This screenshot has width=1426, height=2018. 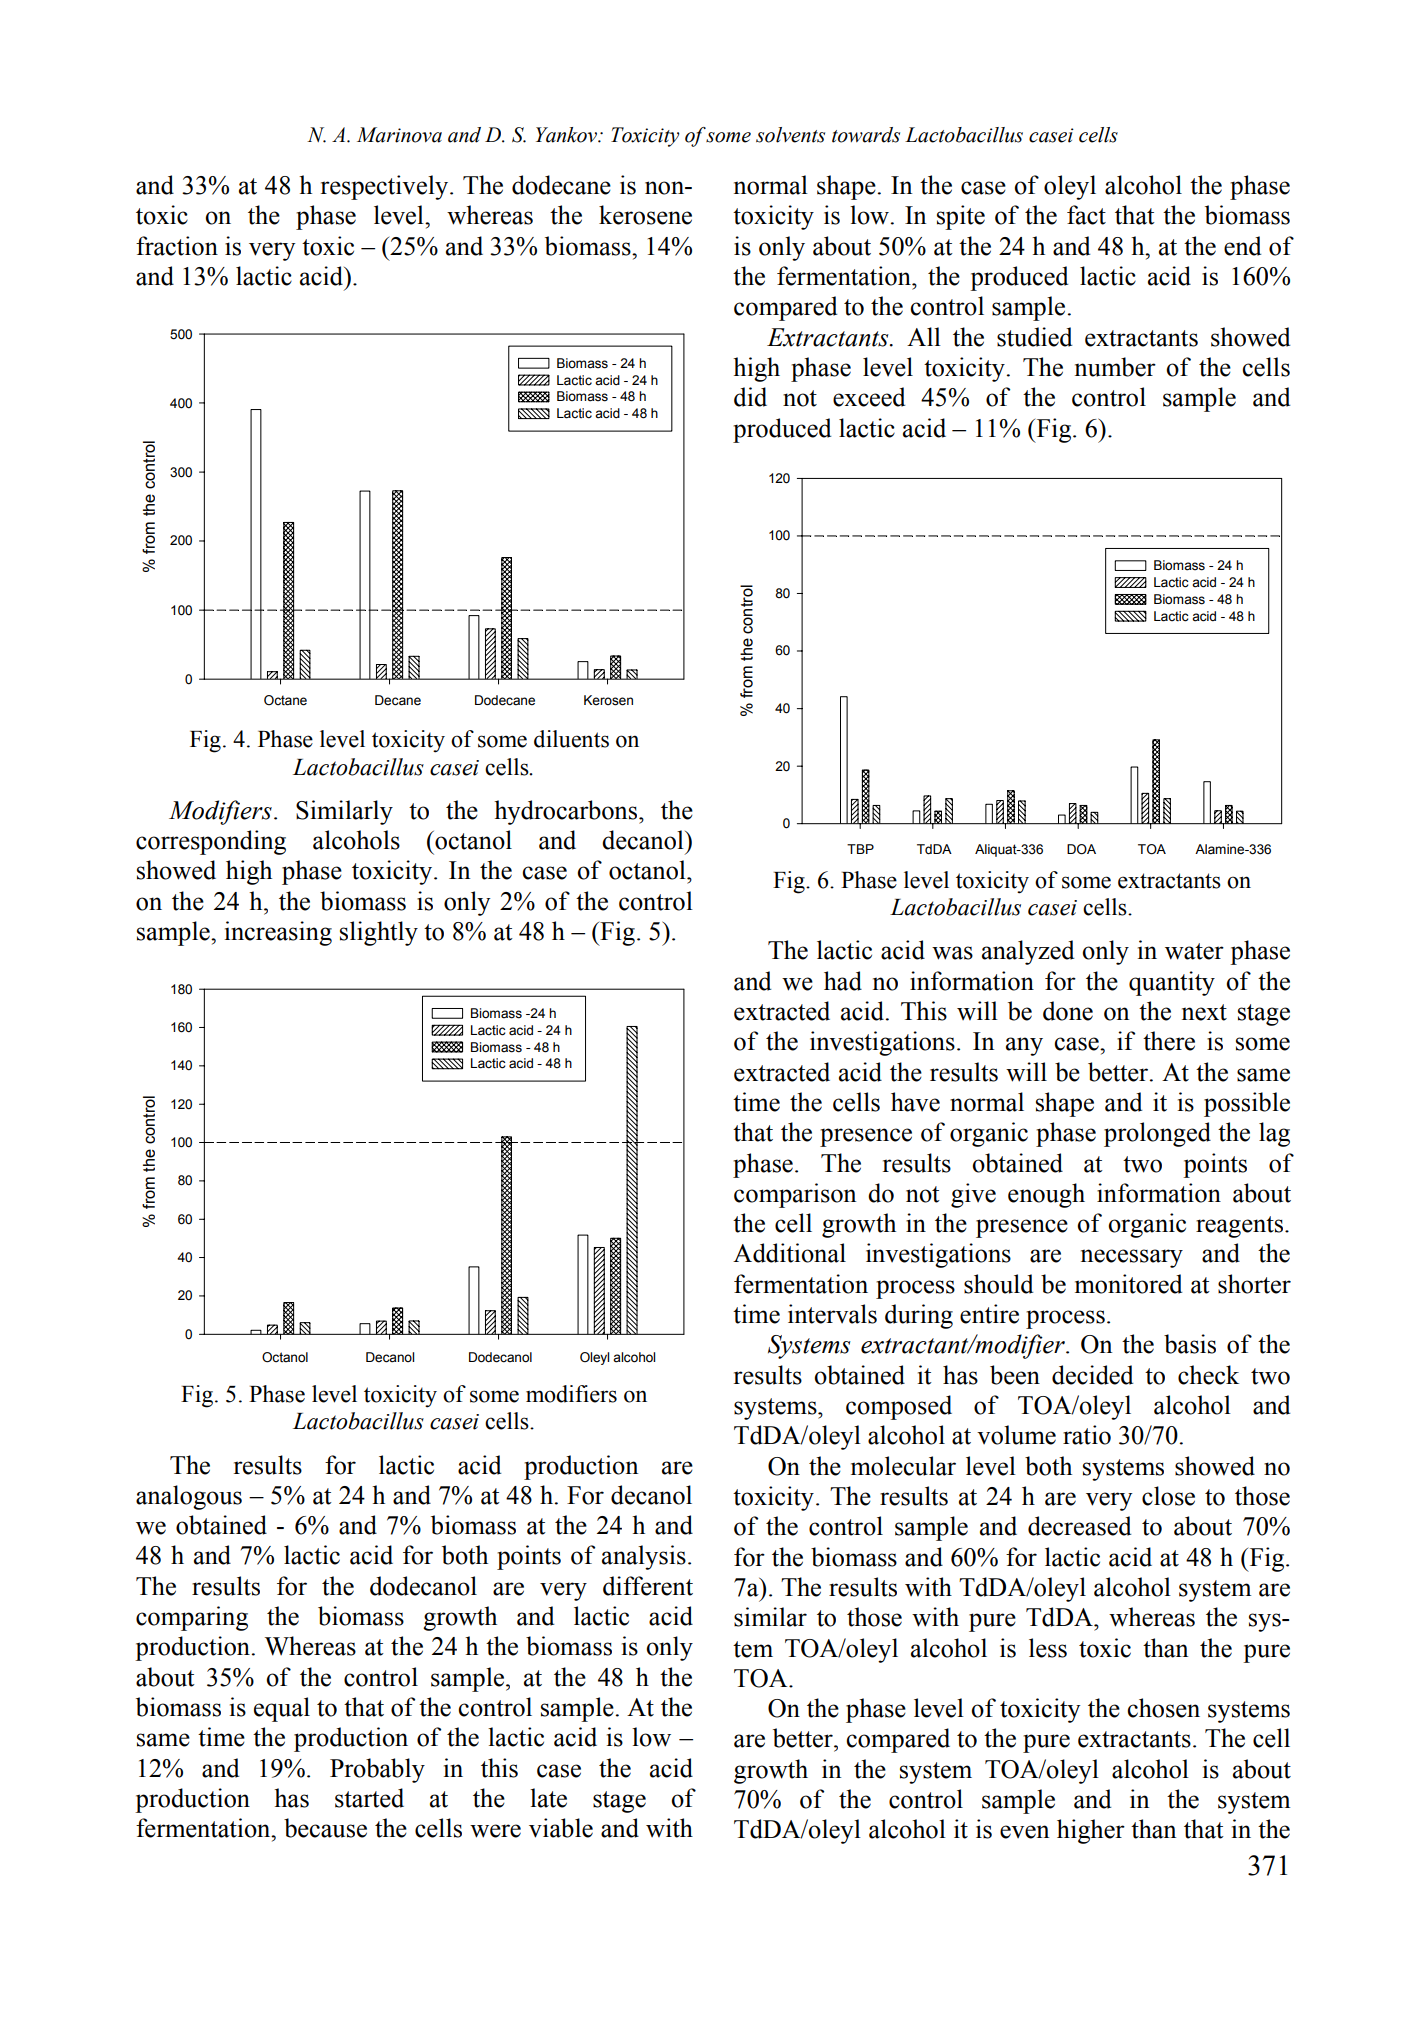 What do you see at coordinates (278, 933) in the screenshot?
I see `increasing` at bounding box center [278, 933].
